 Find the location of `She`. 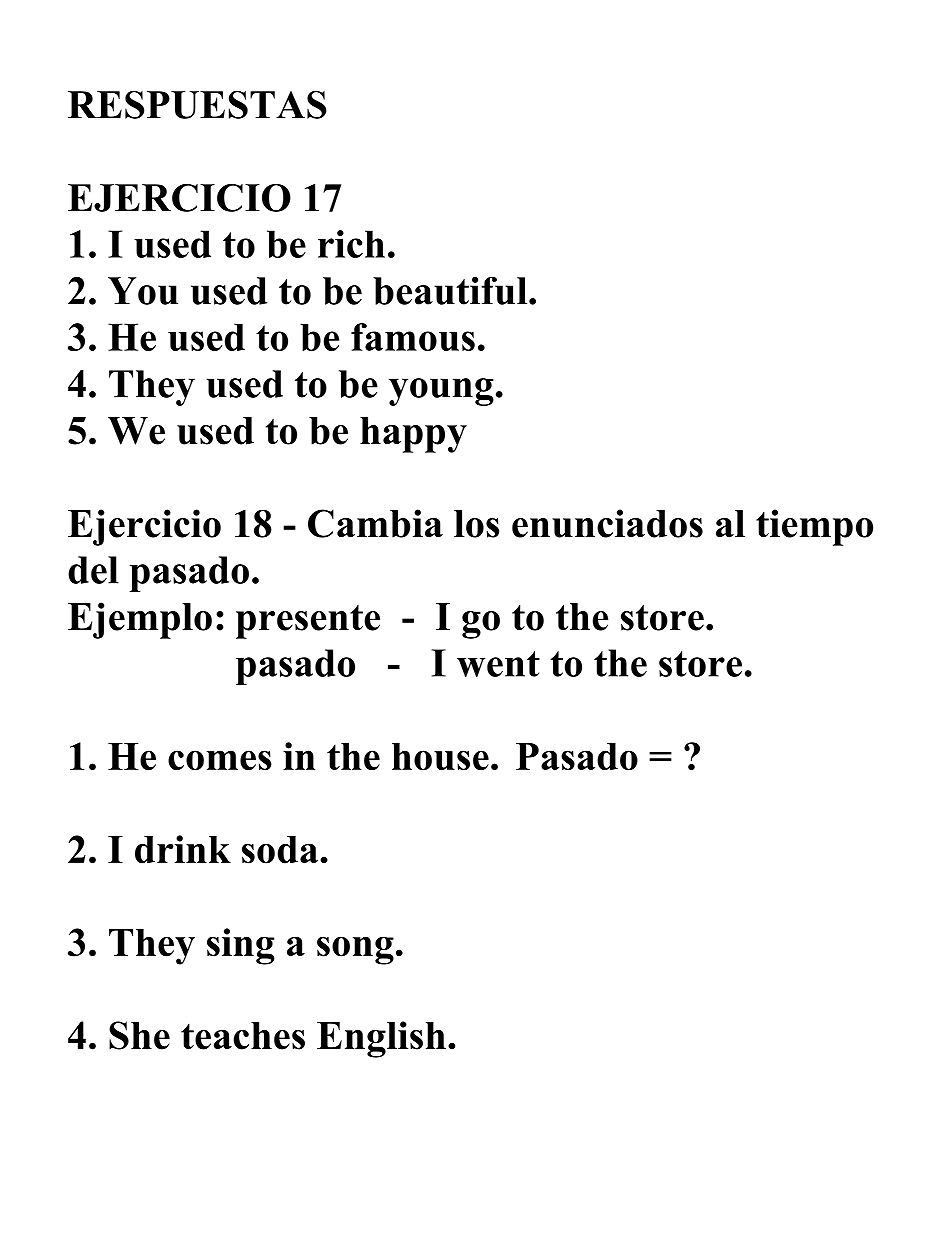

She is located at coordinates (139, 1035).
